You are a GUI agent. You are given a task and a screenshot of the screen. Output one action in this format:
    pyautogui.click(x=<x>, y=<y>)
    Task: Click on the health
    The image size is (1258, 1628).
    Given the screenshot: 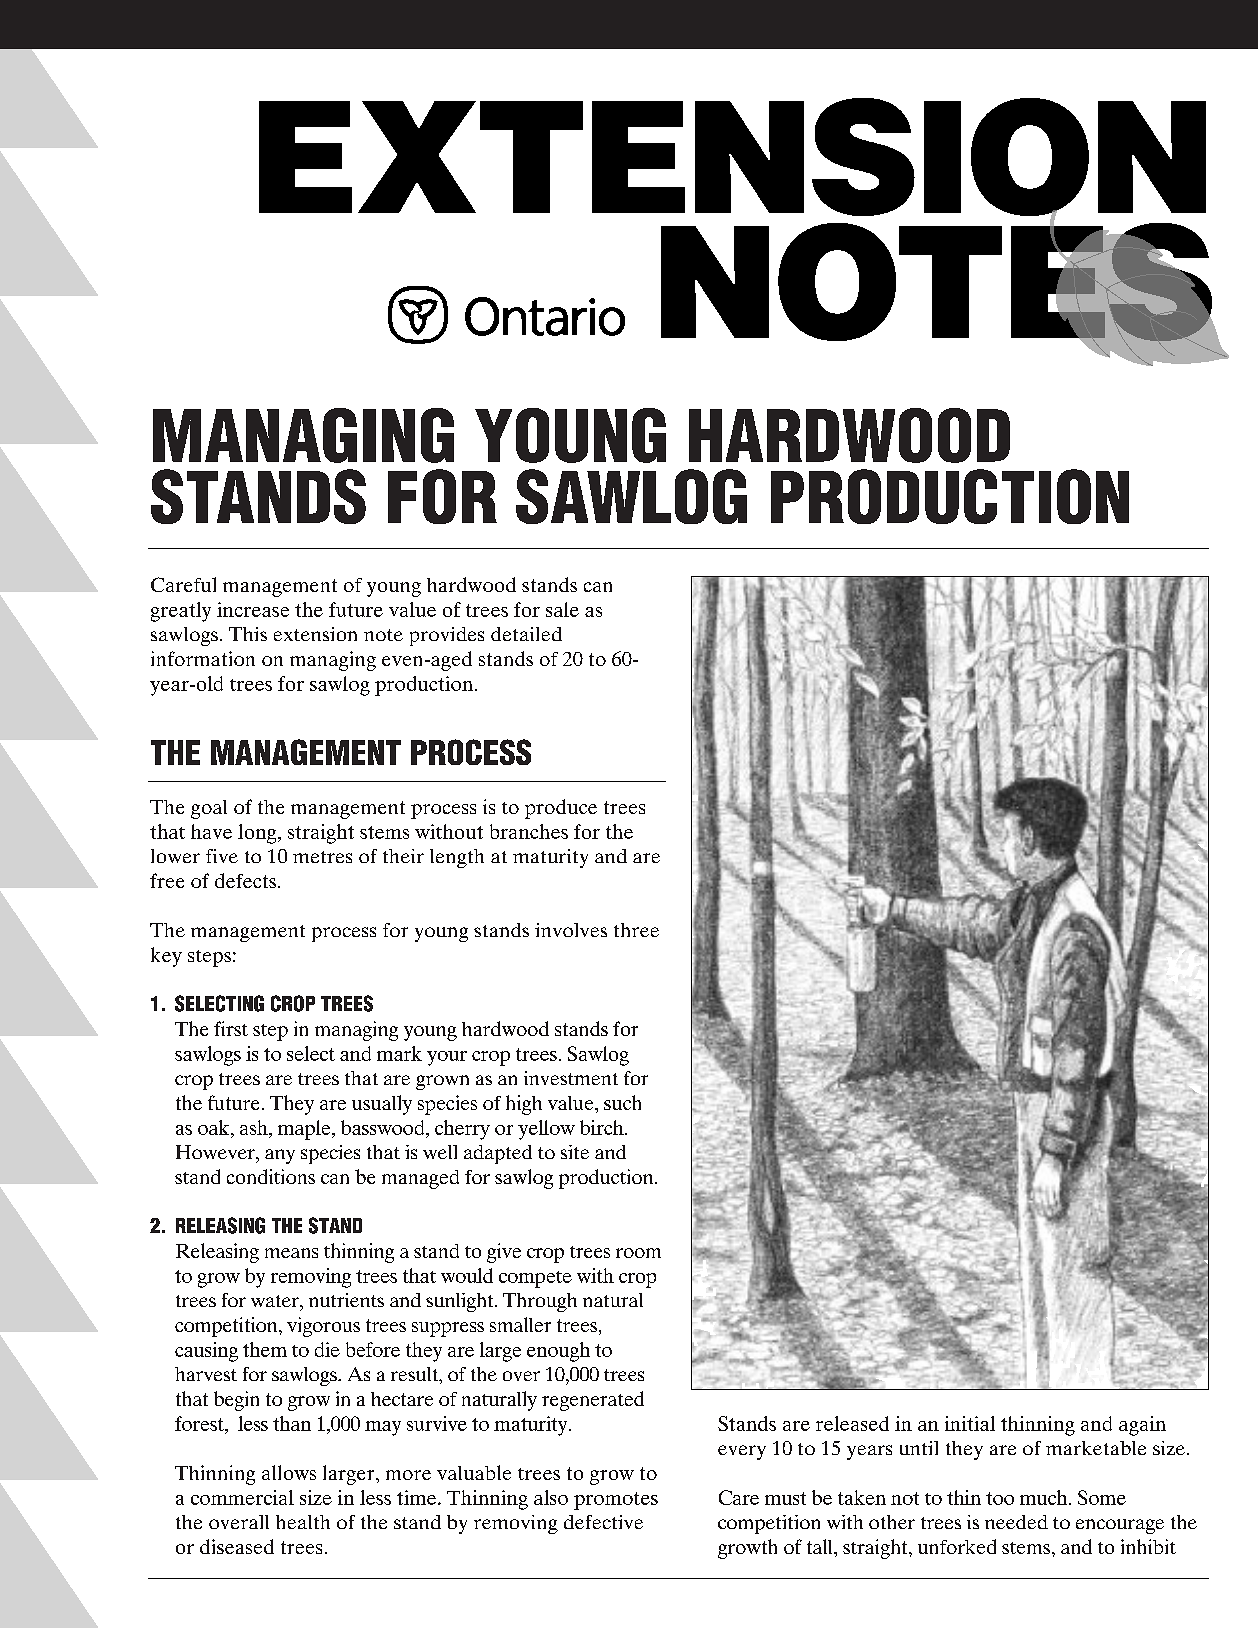 What is the action you would take?
    pyautogui.click(x=303, y=1522)
